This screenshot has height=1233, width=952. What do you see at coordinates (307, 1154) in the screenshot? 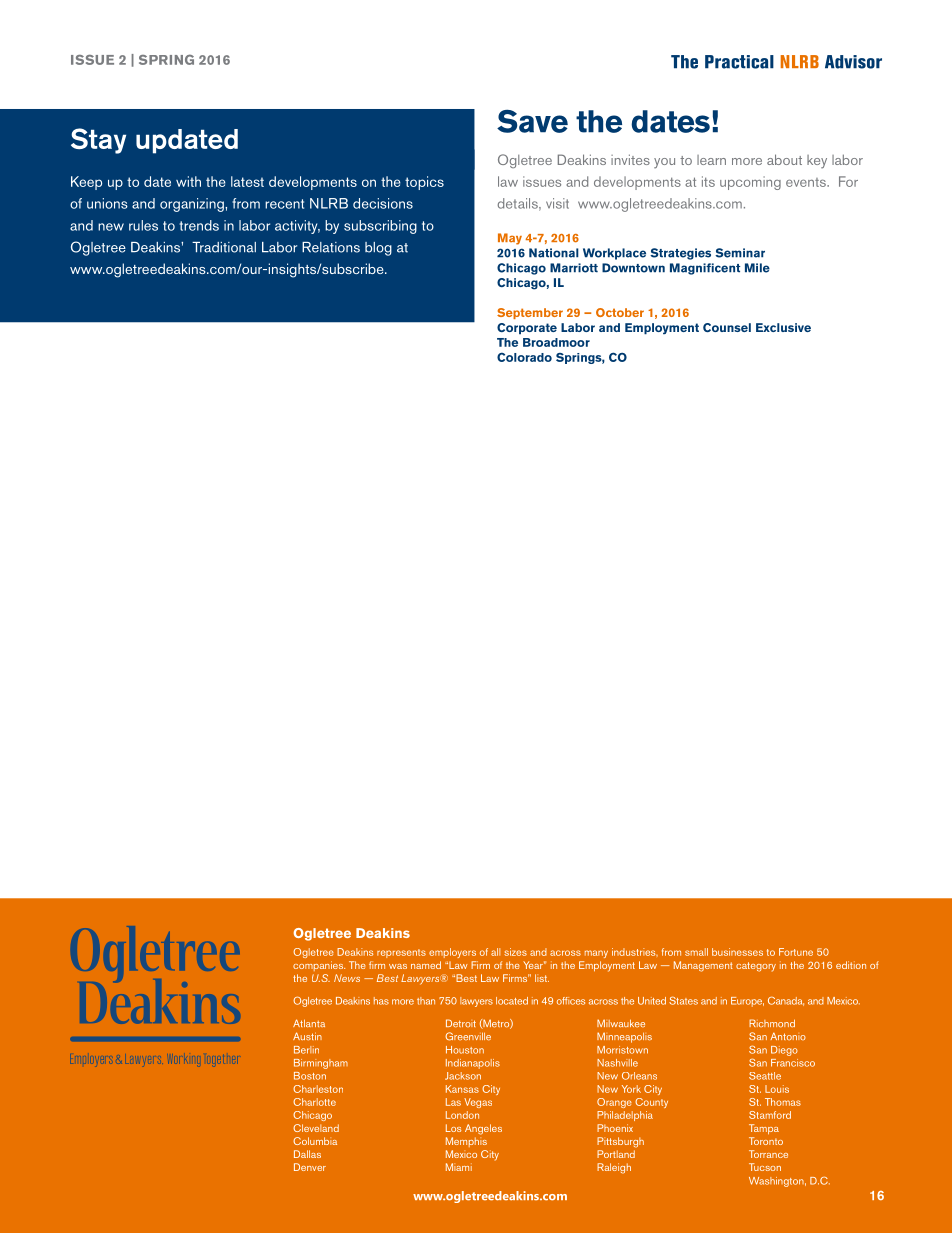
I see `Dallas` at bounding box center [307, 1154].
